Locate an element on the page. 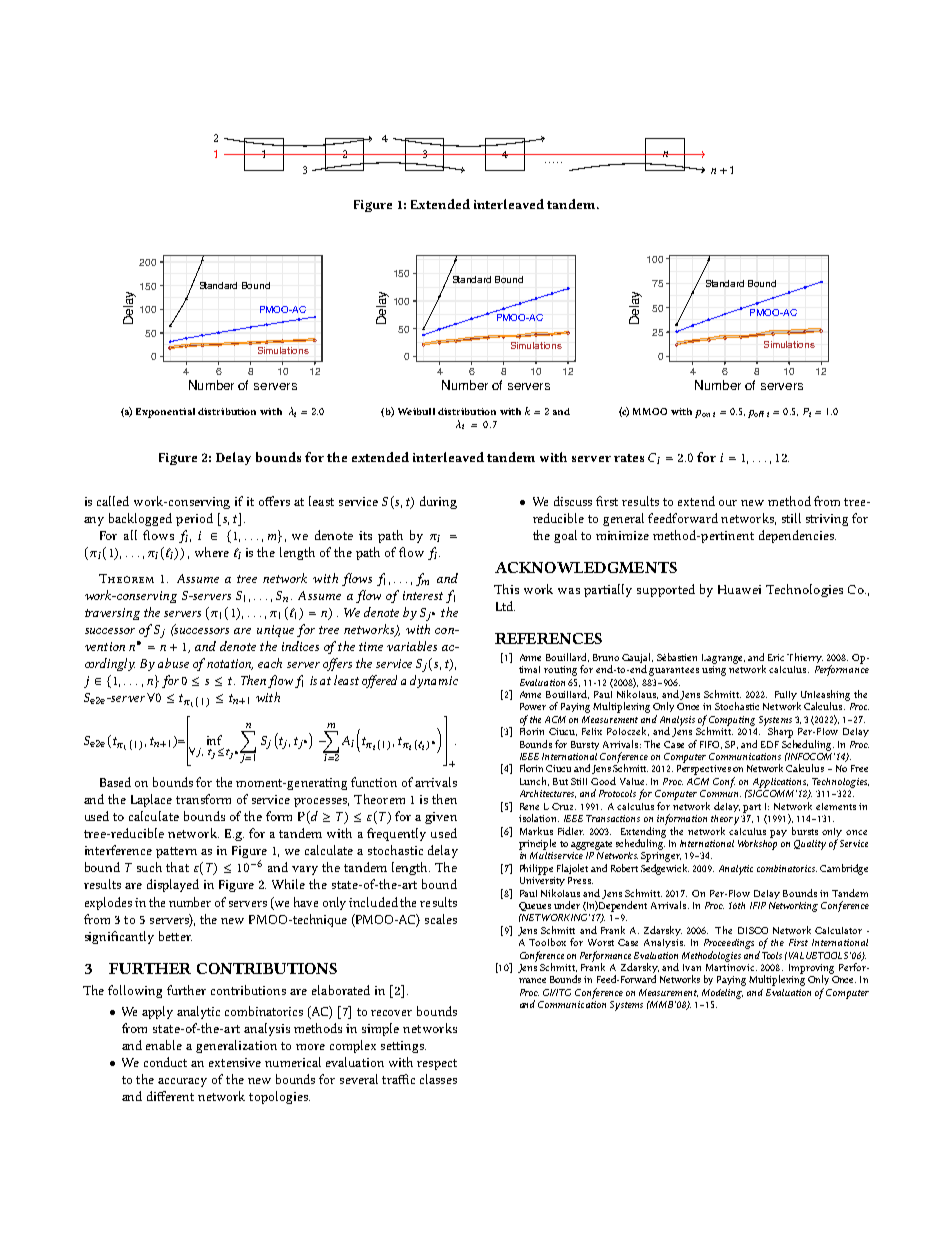 This image has width=952, height=1233. variables is located at coordinates (412, 646).
